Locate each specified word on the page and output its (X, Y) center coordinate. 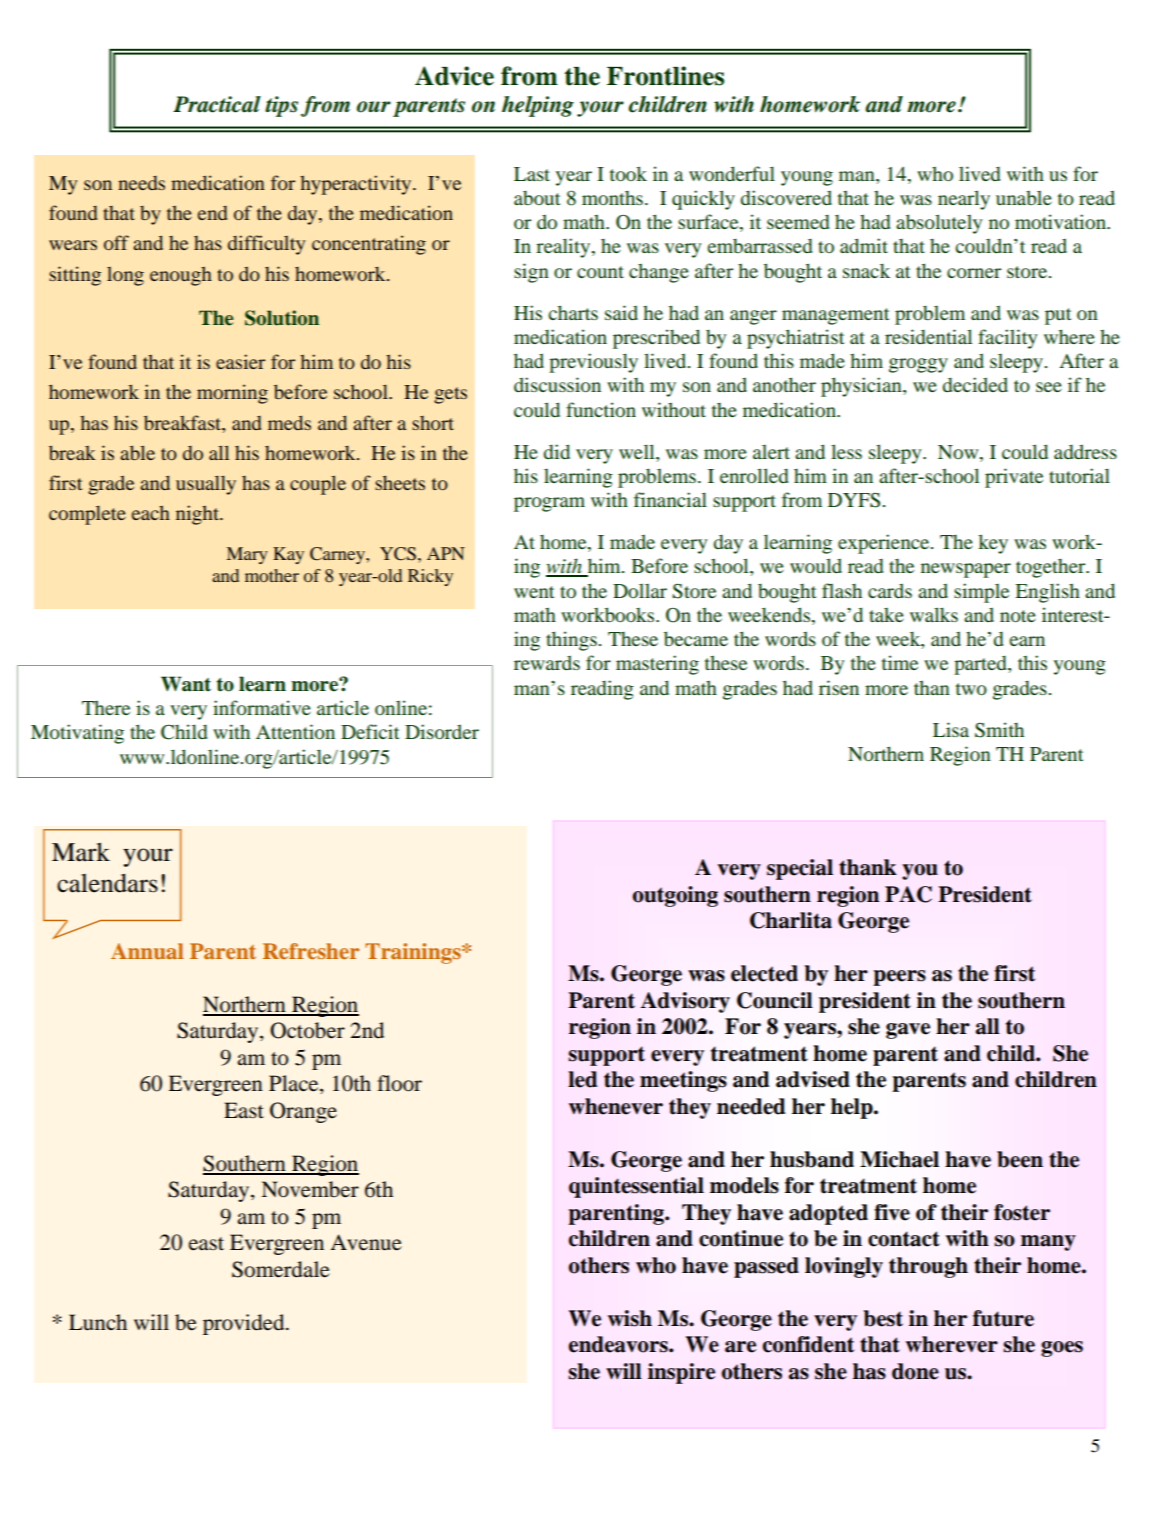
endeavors (619, 1344)
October (307, 1030)
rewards (547, 662)
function (601, 409)
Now (959, 452)
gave (908, 1031)
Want (186, 684)
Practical (217, 104)
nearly (964, 200)
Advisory (685, 1002)
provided (245, 1324)
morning (232, 394)
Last (532, 174)
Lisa (951, 729)
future (1003, 1318)
